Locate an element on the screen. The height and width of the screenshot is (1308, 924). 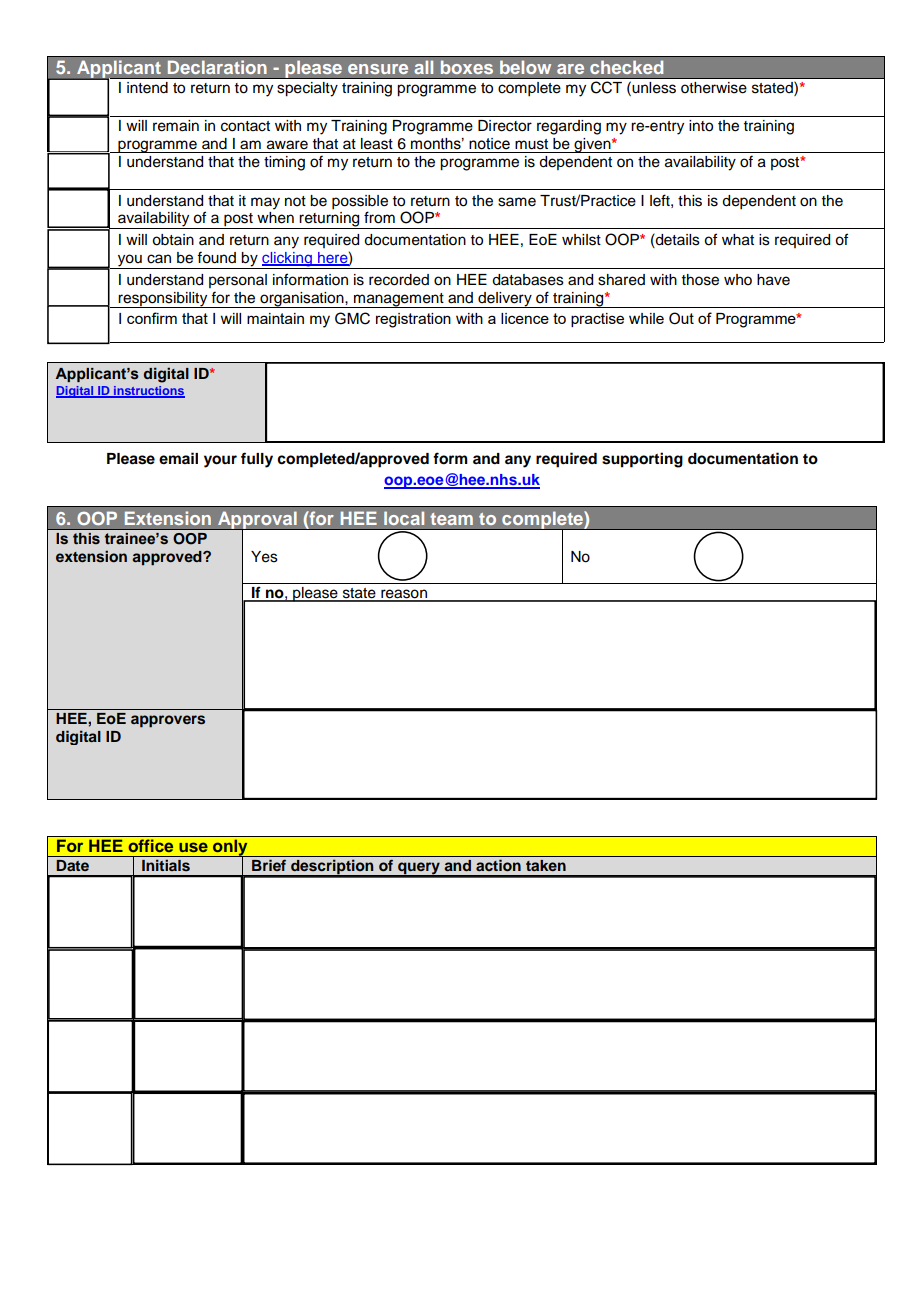
into is located at coordinates (701, 126).
